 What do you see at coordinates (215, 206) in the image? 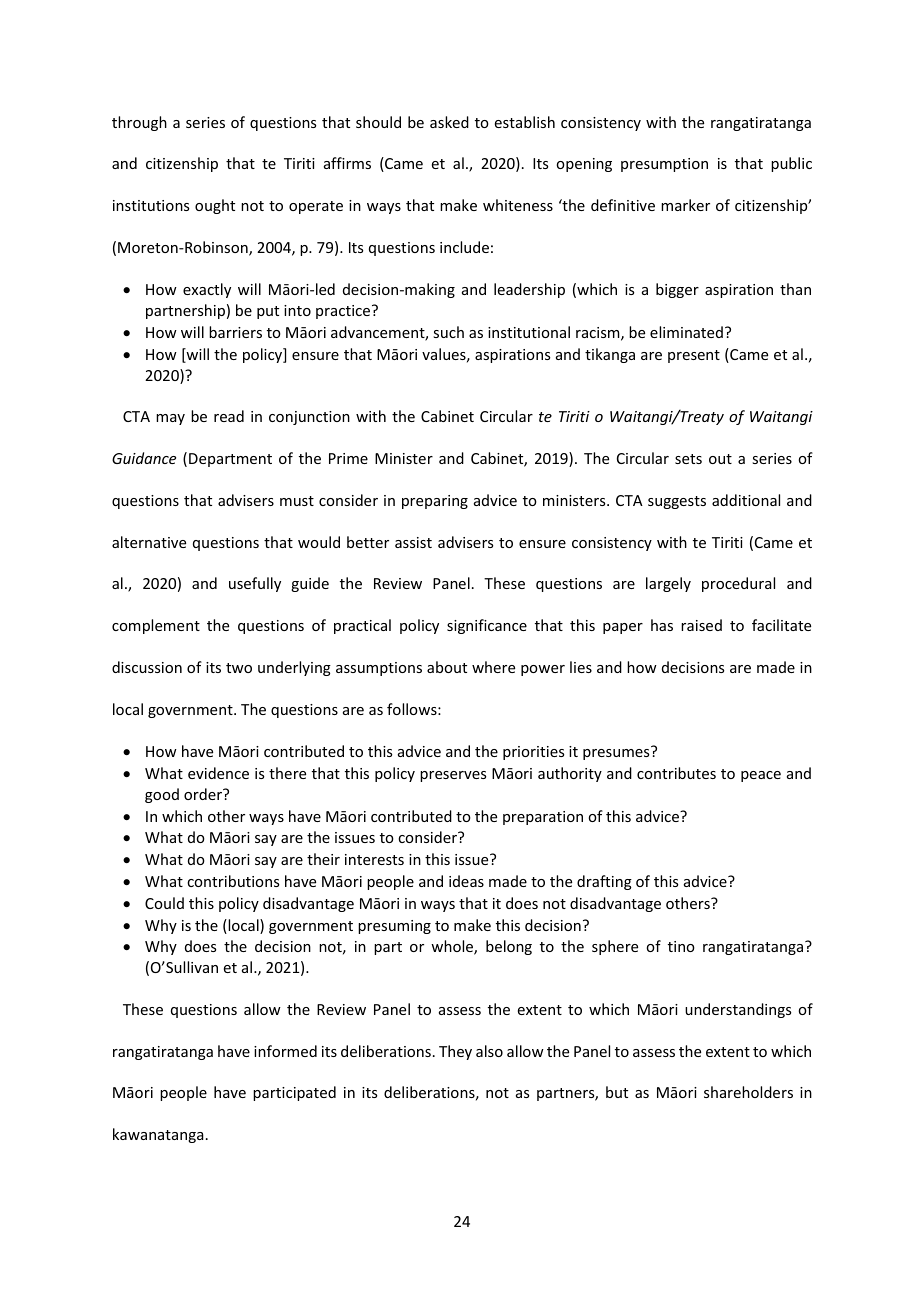
I see `ought` at bounding box center [215, 206].
